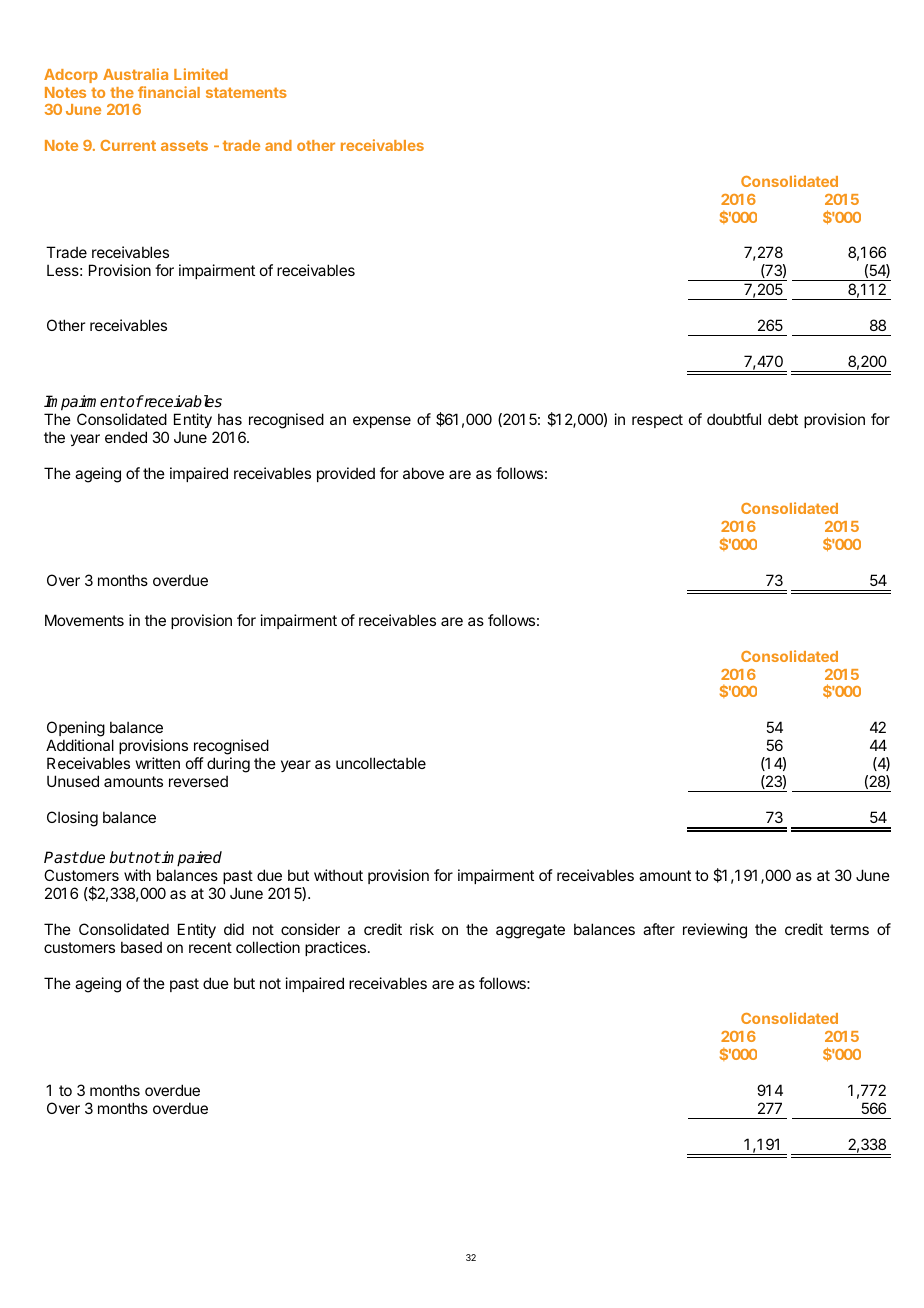 This screenshot has width=924, height=1308. What do you see at coordinates (382, 422) in the screenshot?
I see `expense` at bounding box center [382, 422].
